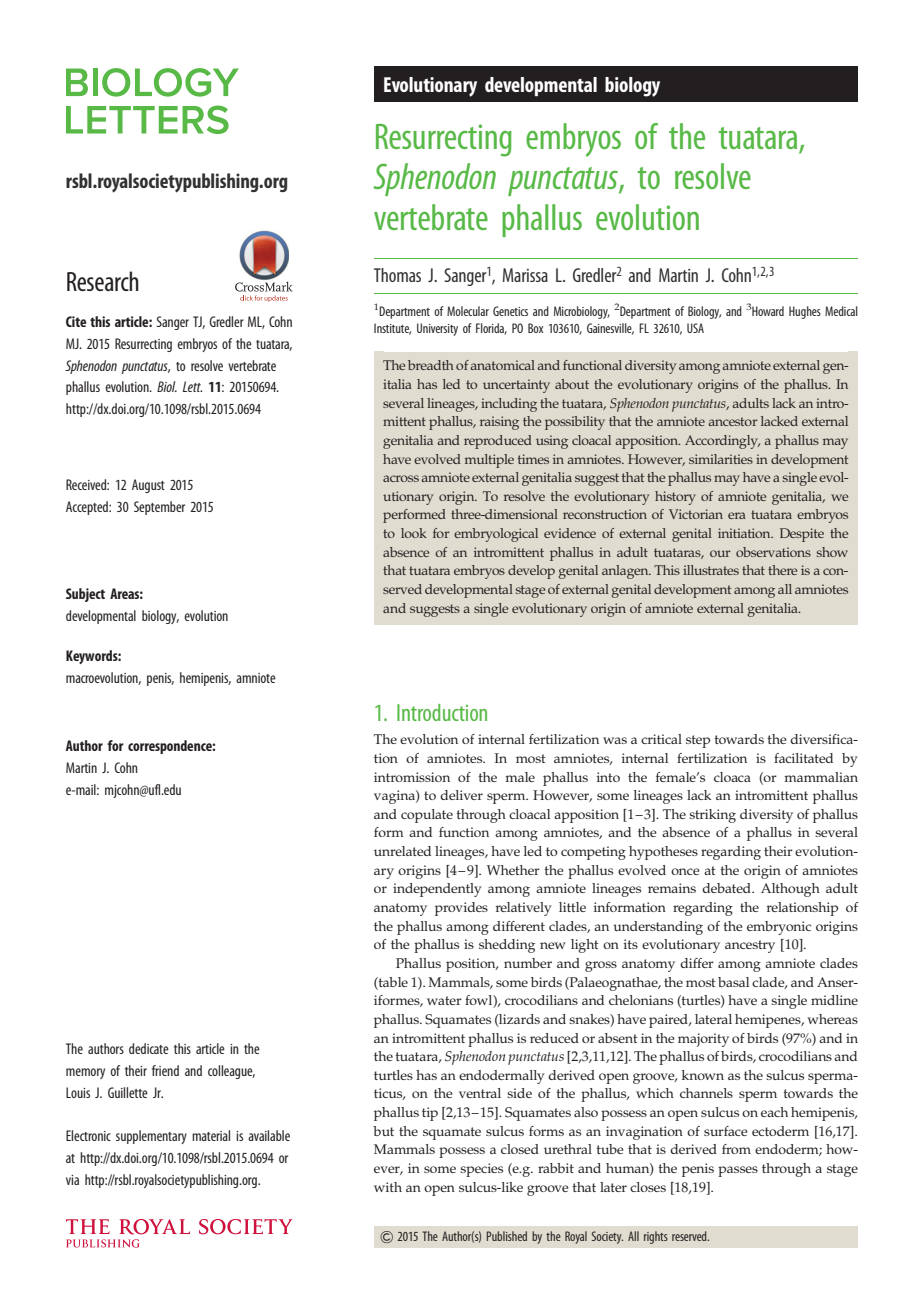  Describe the element at coordinates (468, 311) in the page. I see `Molecular` at that location.
